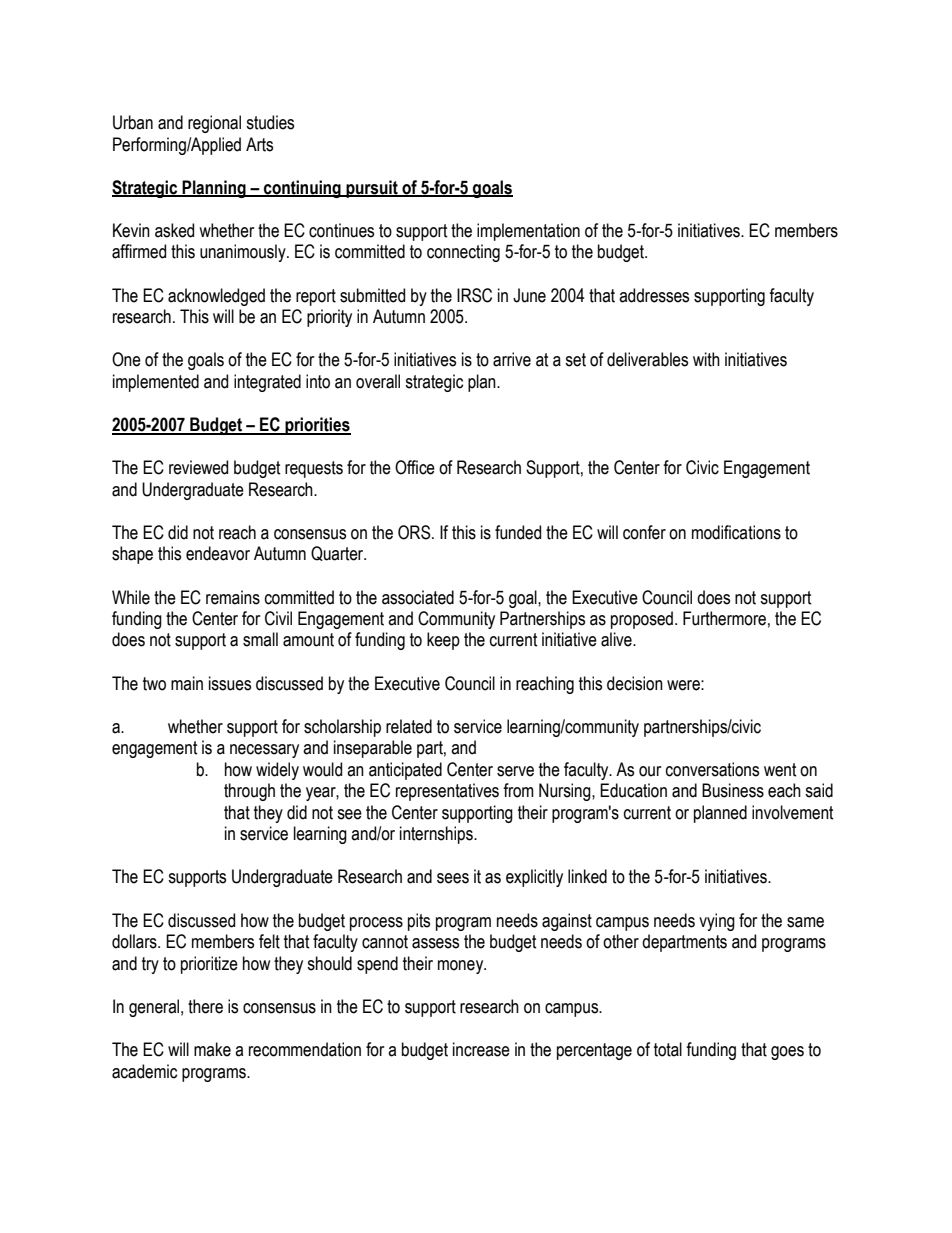 The width and height of the screenshot is (952, 1233). Describe the element at coordinates (418, 597) in the screenshot. I see `associated` at that location.
